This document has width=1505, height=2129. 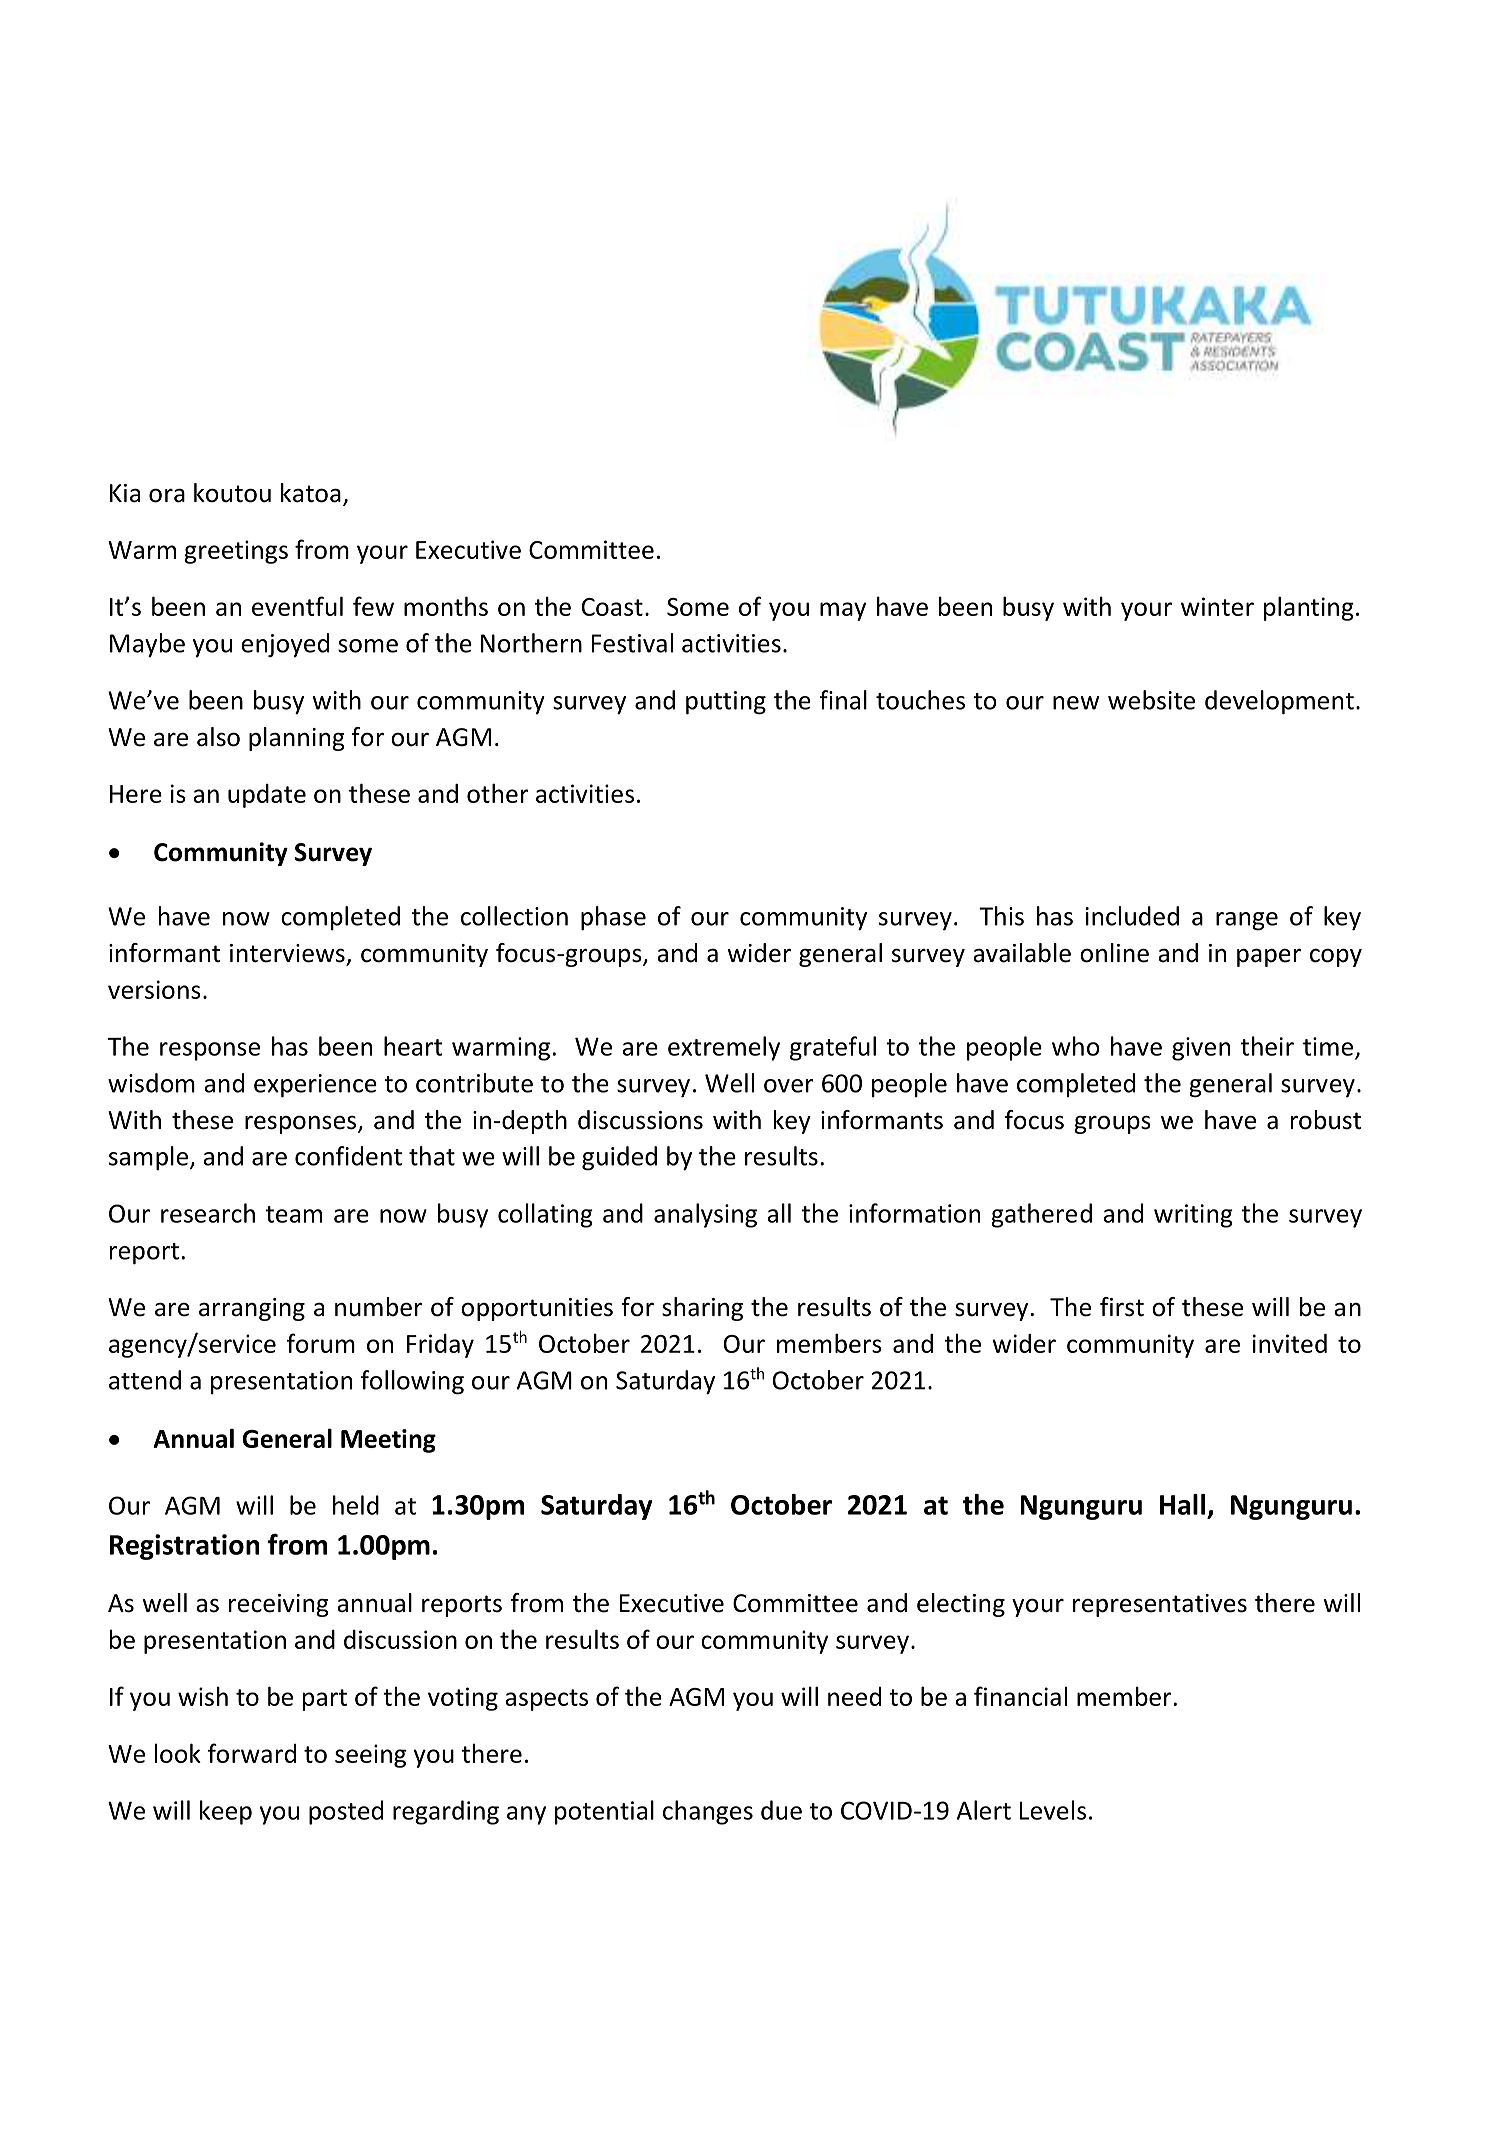 I want to click on Levels, so click(x=1053, y=1810).
